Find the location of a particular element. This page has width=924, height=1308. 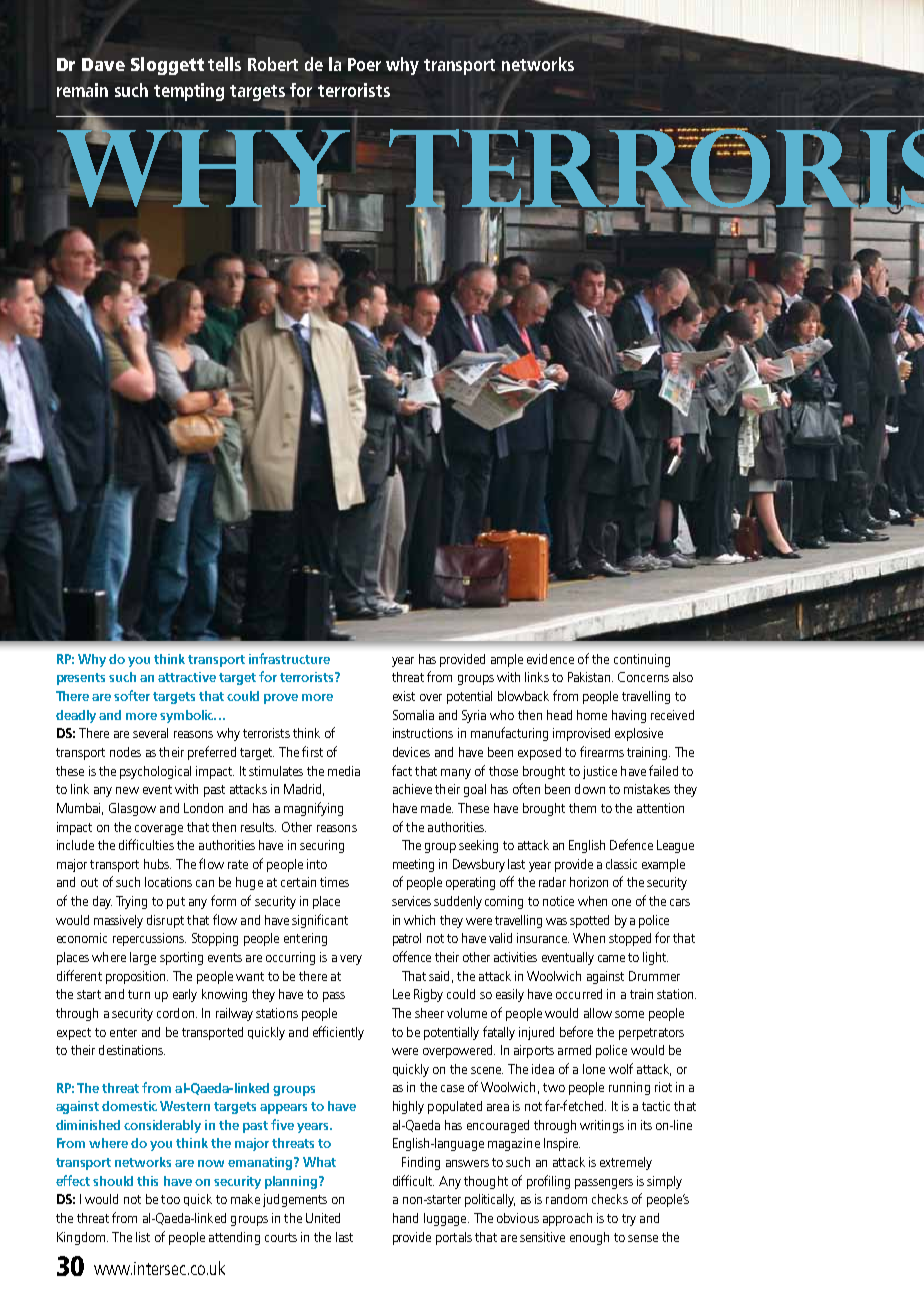

tells is located at coordinates (224, 64).
